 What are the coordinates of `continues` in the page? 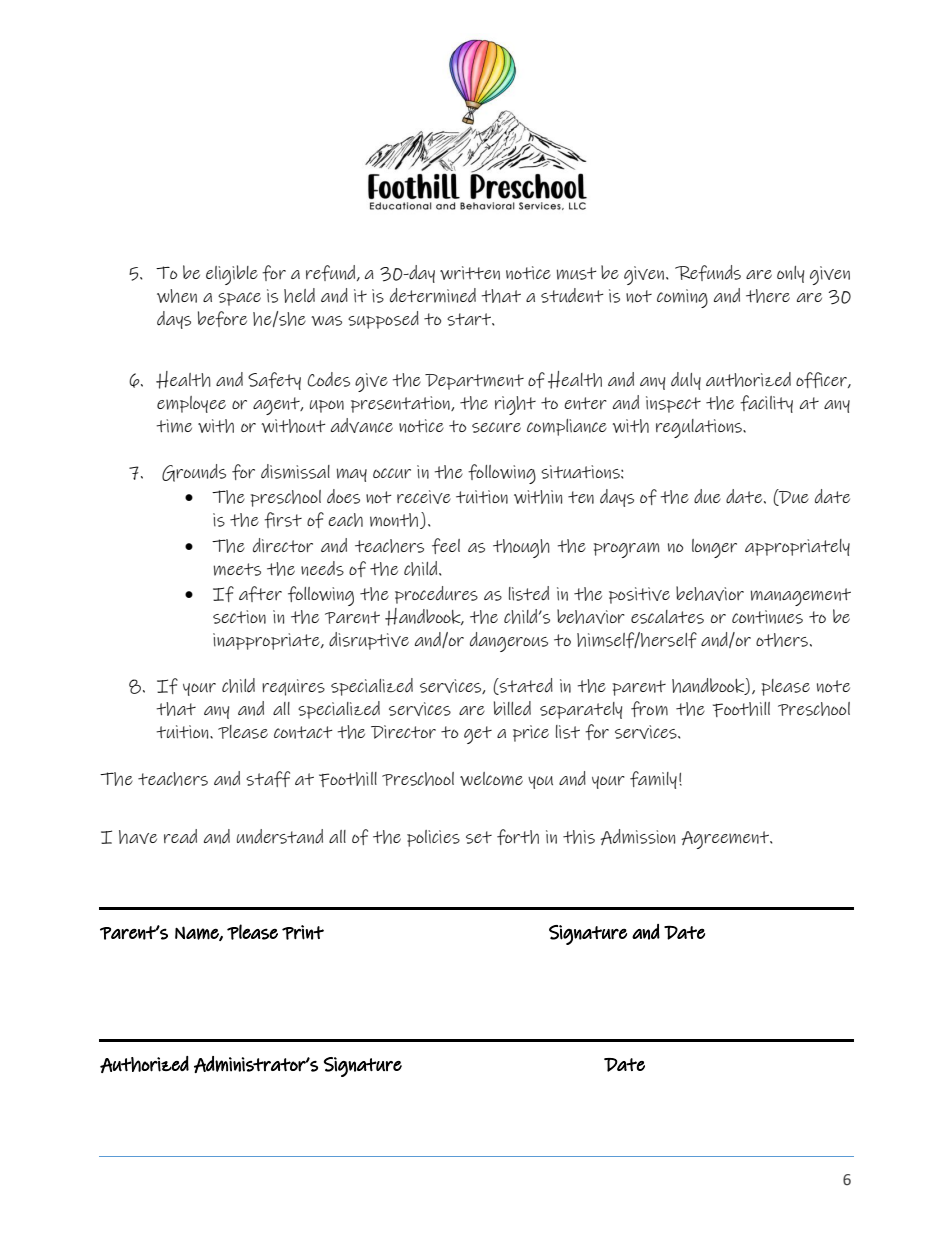 It's located at (767, 617).
